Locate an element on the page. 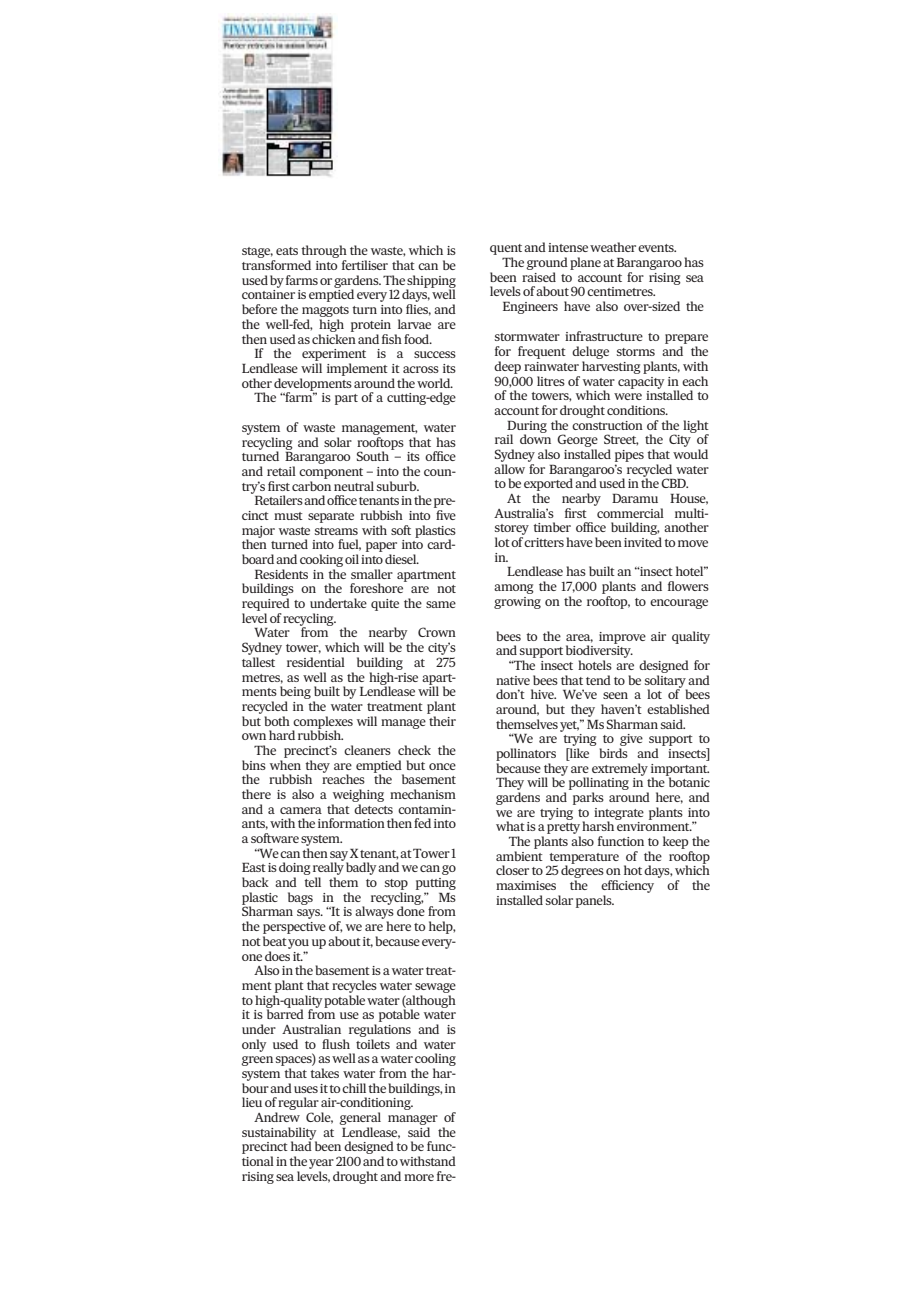  keep is located at coordinates (675, 842).
